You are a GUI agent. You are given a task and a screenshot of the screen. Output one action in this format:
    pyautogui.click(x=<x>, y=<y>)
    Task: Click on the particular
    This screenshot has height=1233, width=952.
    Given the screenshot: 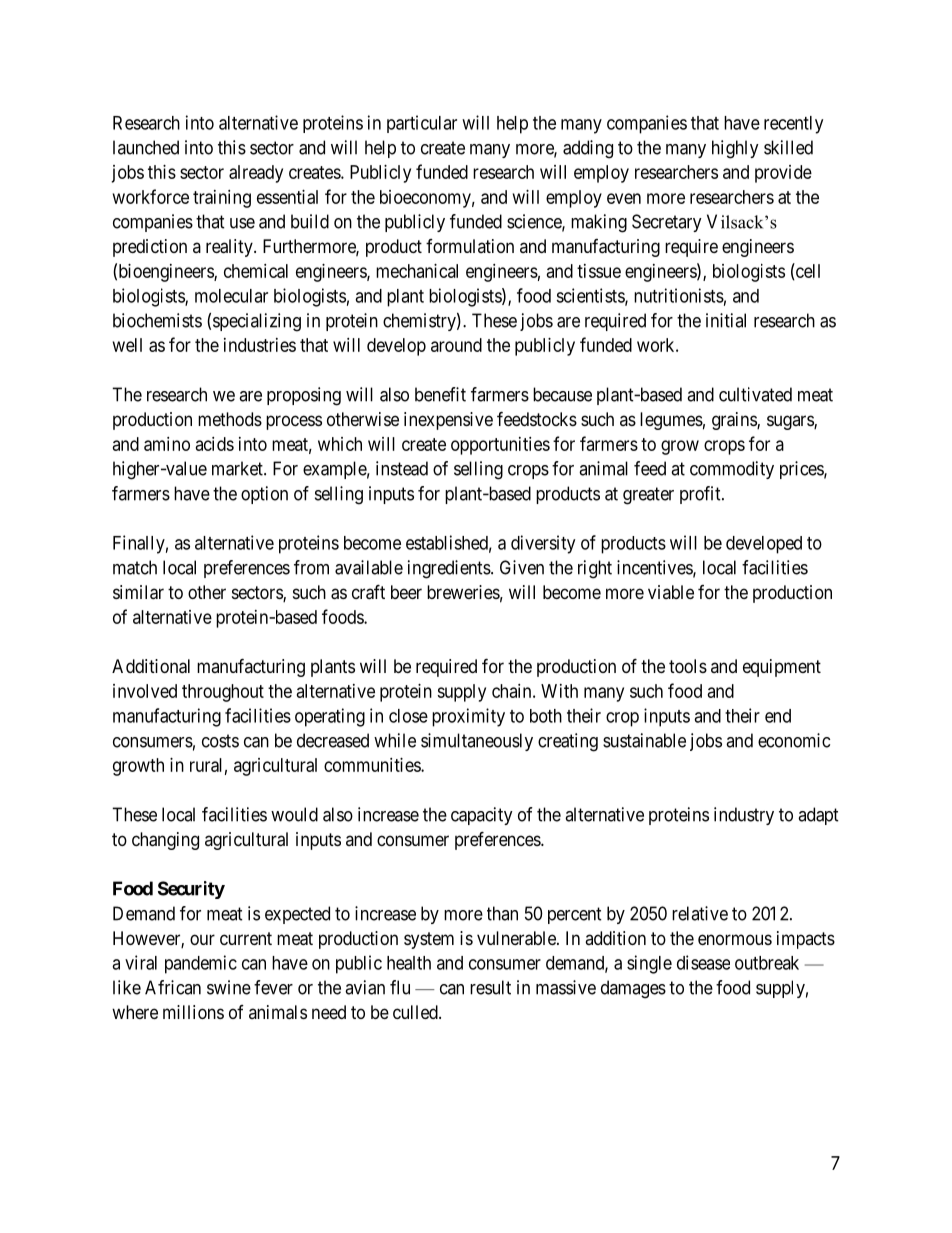 What is the action you would take?
    pyautogui.click(x=422, y=124)
